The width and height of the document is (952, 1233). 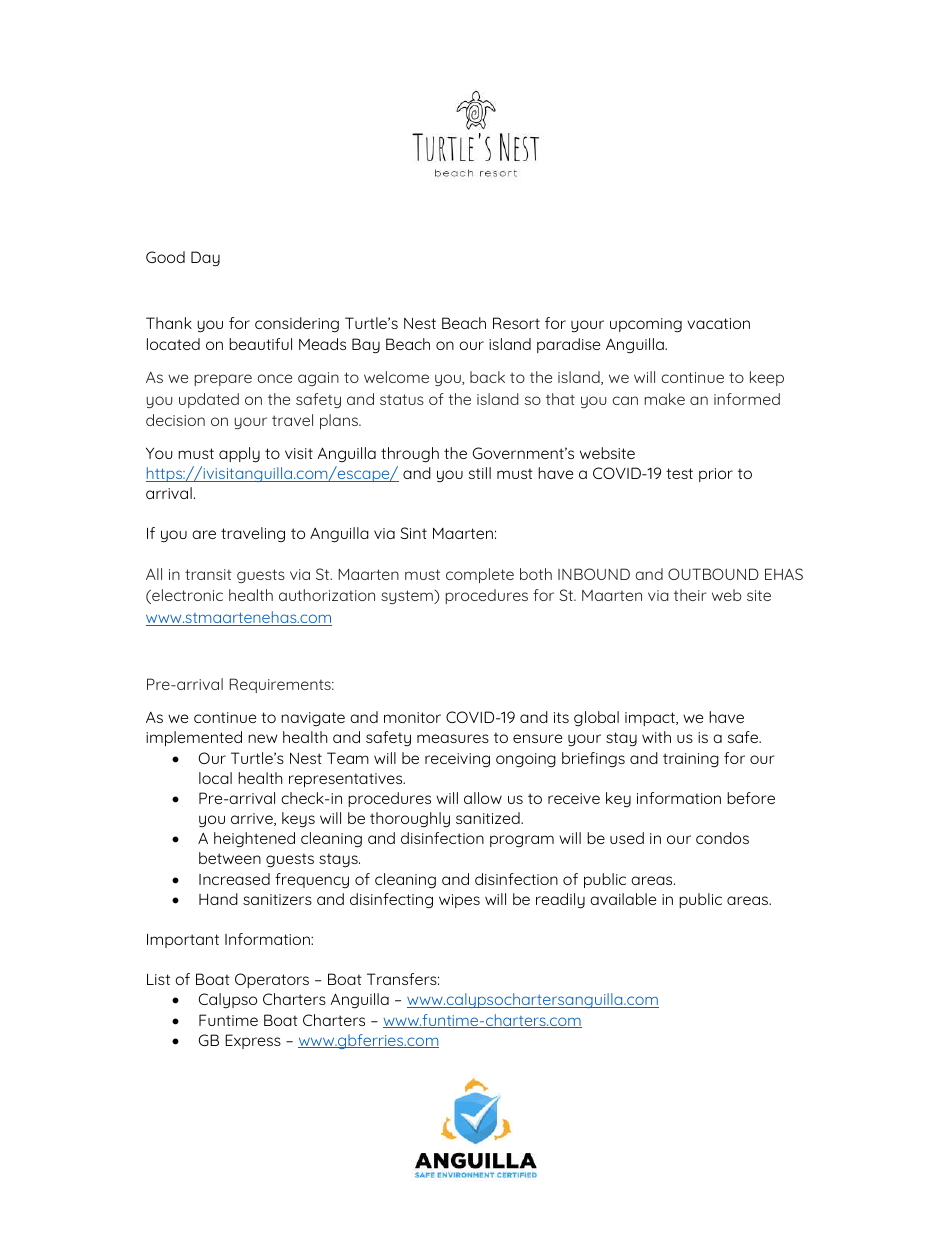 What do you see at coordinates (457, 760) in the document?
I see `receiving` at bounding box center [457, 760].
